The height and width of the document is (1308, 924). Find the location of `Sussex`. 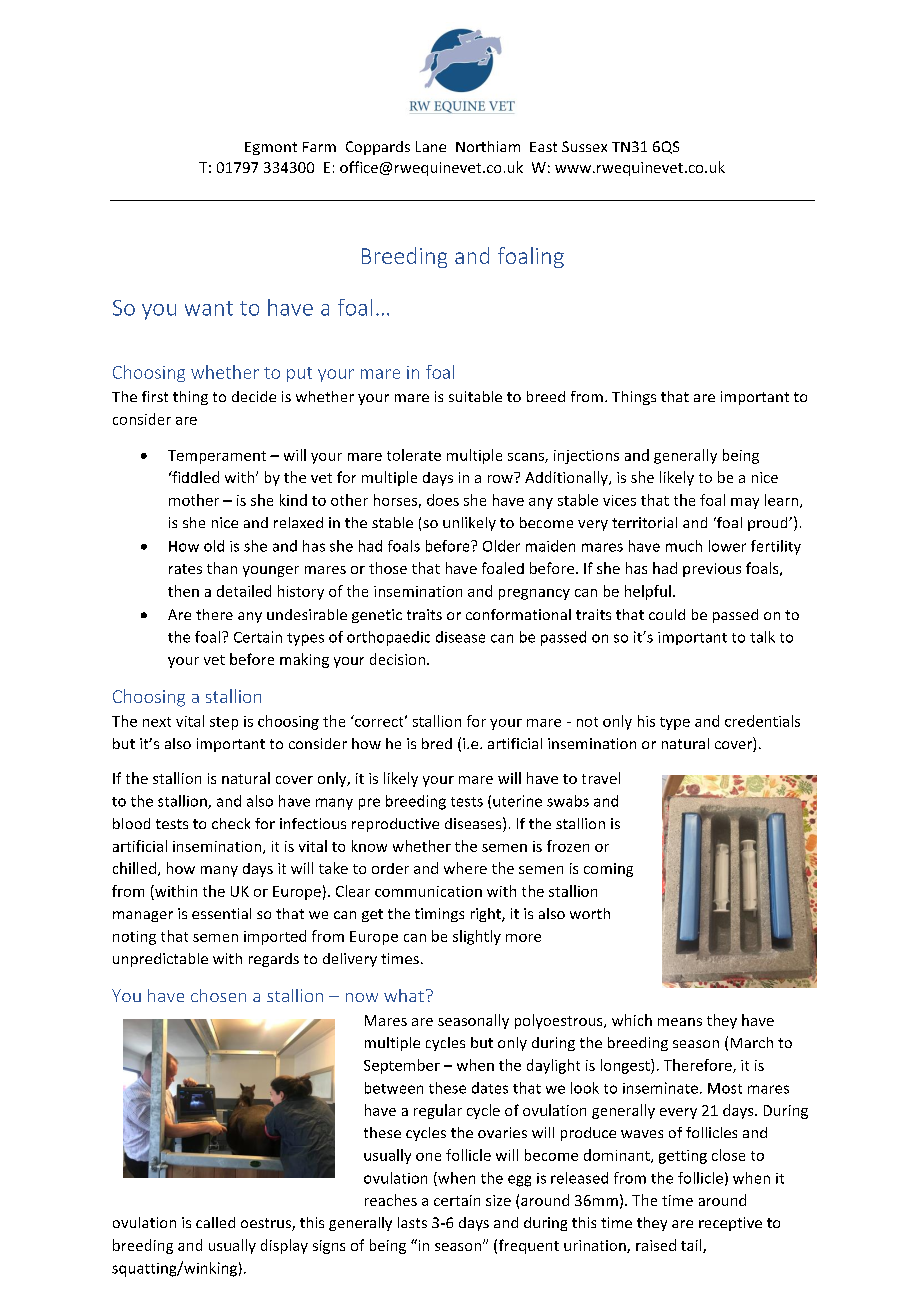

Sussex is located at coordinates (584, 146).
